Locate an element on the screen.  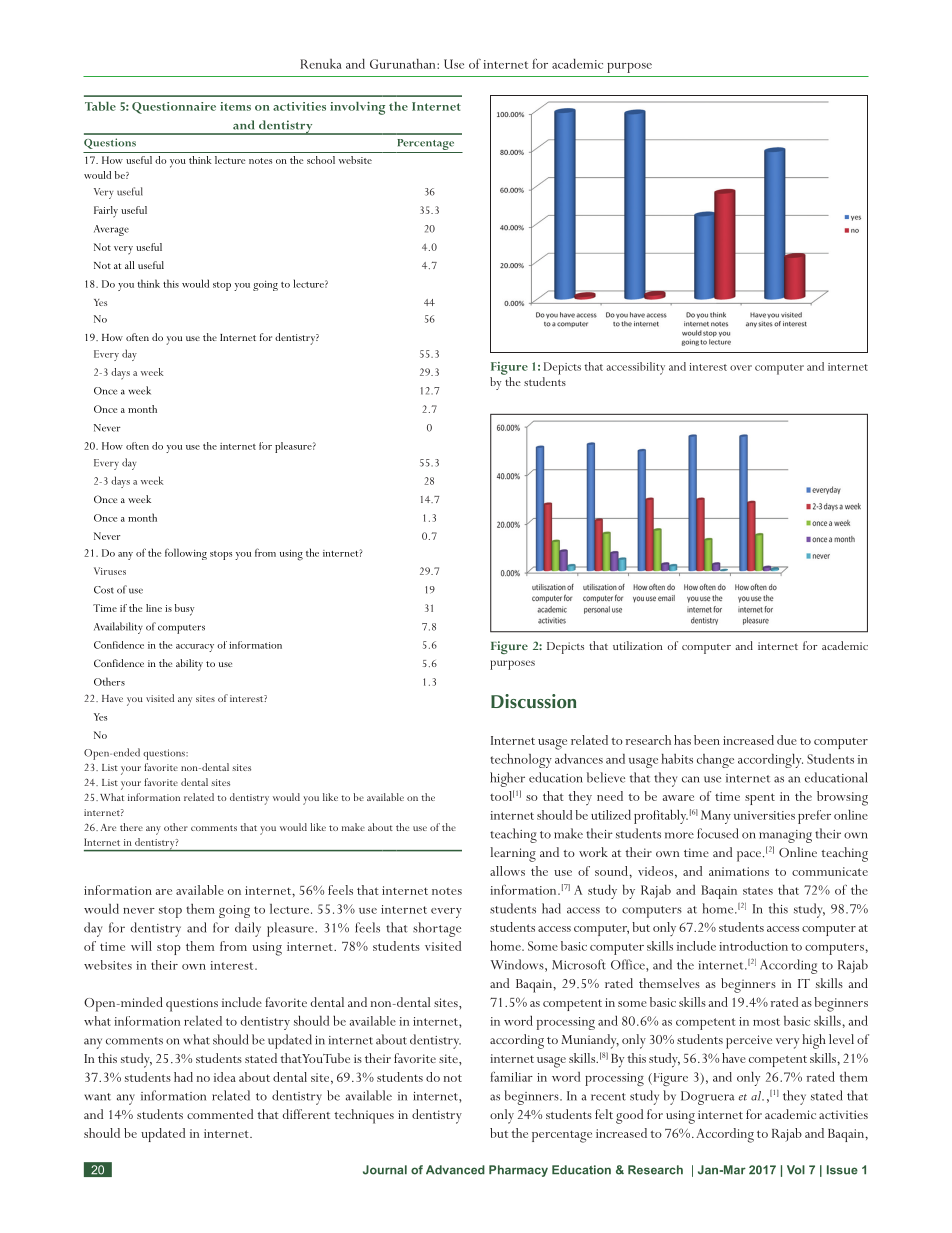
there is located at coordinates (131, 827).
